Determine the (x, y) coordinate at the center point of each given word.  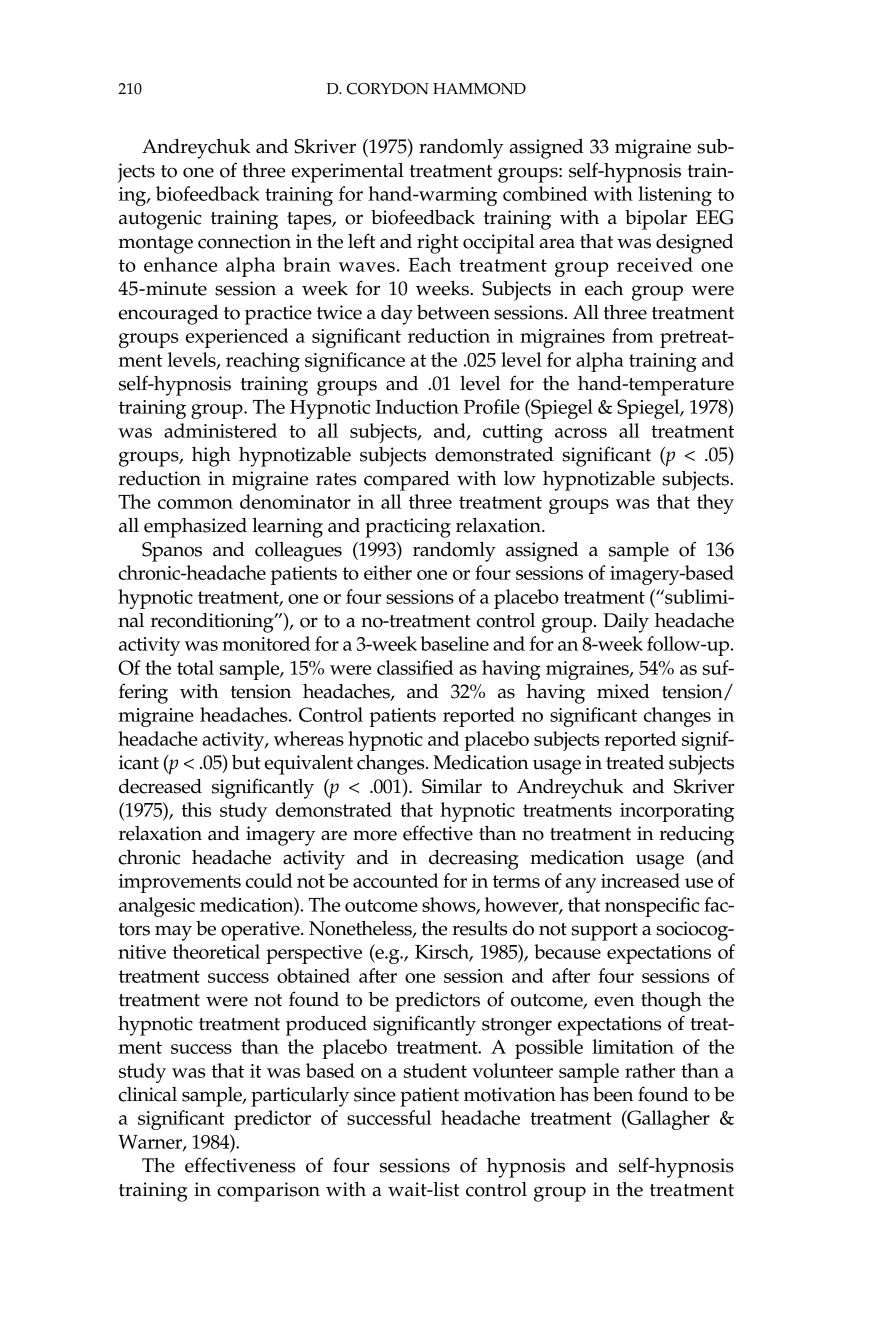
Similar (452, 786)
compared (407, 481)
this (196, 809)
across (581, 433)
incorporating (677, 812)
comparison (268, 1192)
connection (244, 241)
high (211, 457)
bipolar (656, 220)
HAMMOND (479, 89)
